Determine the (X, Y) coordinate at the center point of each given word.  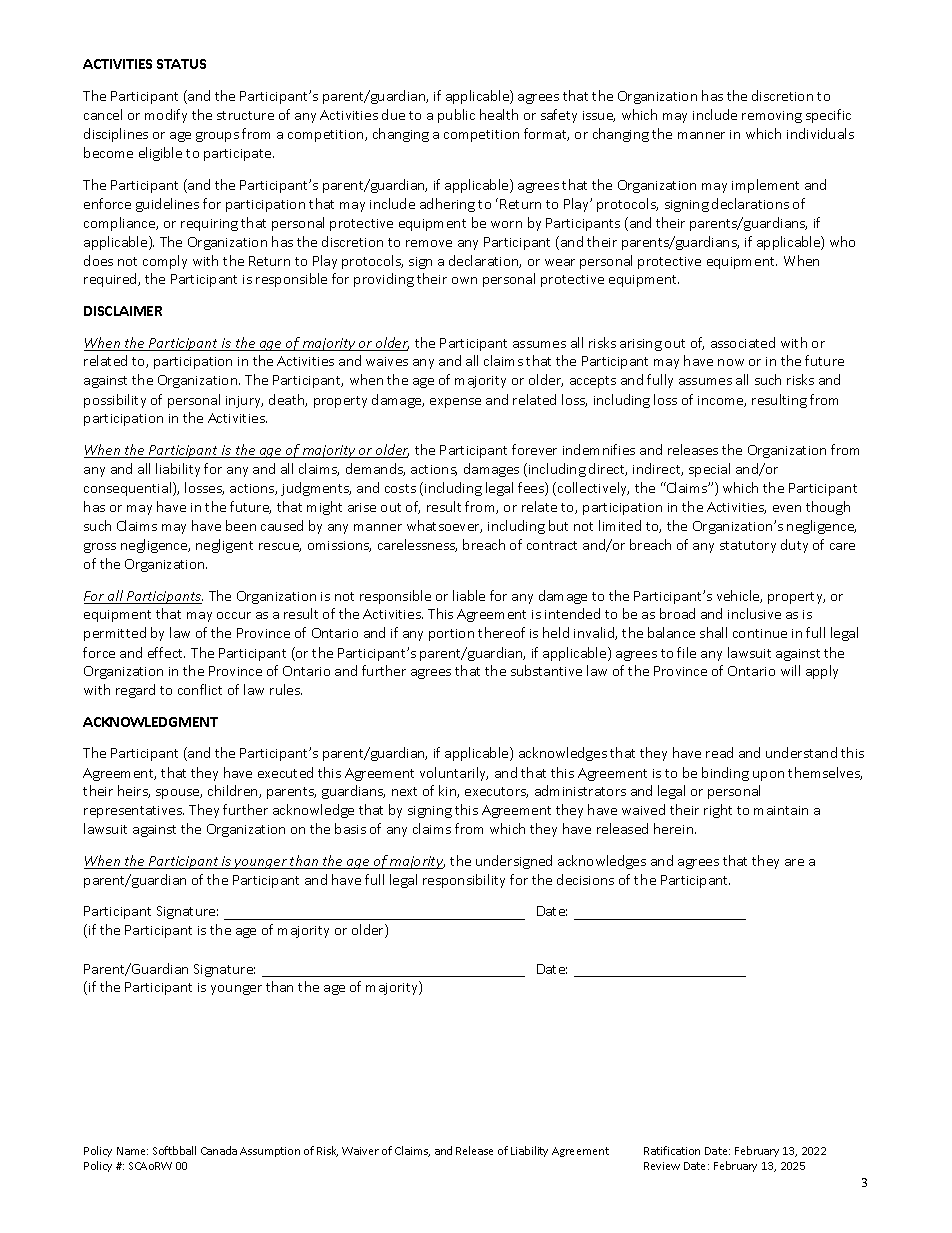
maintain (781, 810)
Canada (219, 1150)
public (456, 116)
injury (244, 402)
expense (455, 403)
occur (234, 615)
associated (743, 342)
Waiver (360, 1151)
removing (772, 117)
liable (469, 595)
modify (166, 116)
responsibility (464, 881)
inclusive (754, 613)
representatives (134, 812)
